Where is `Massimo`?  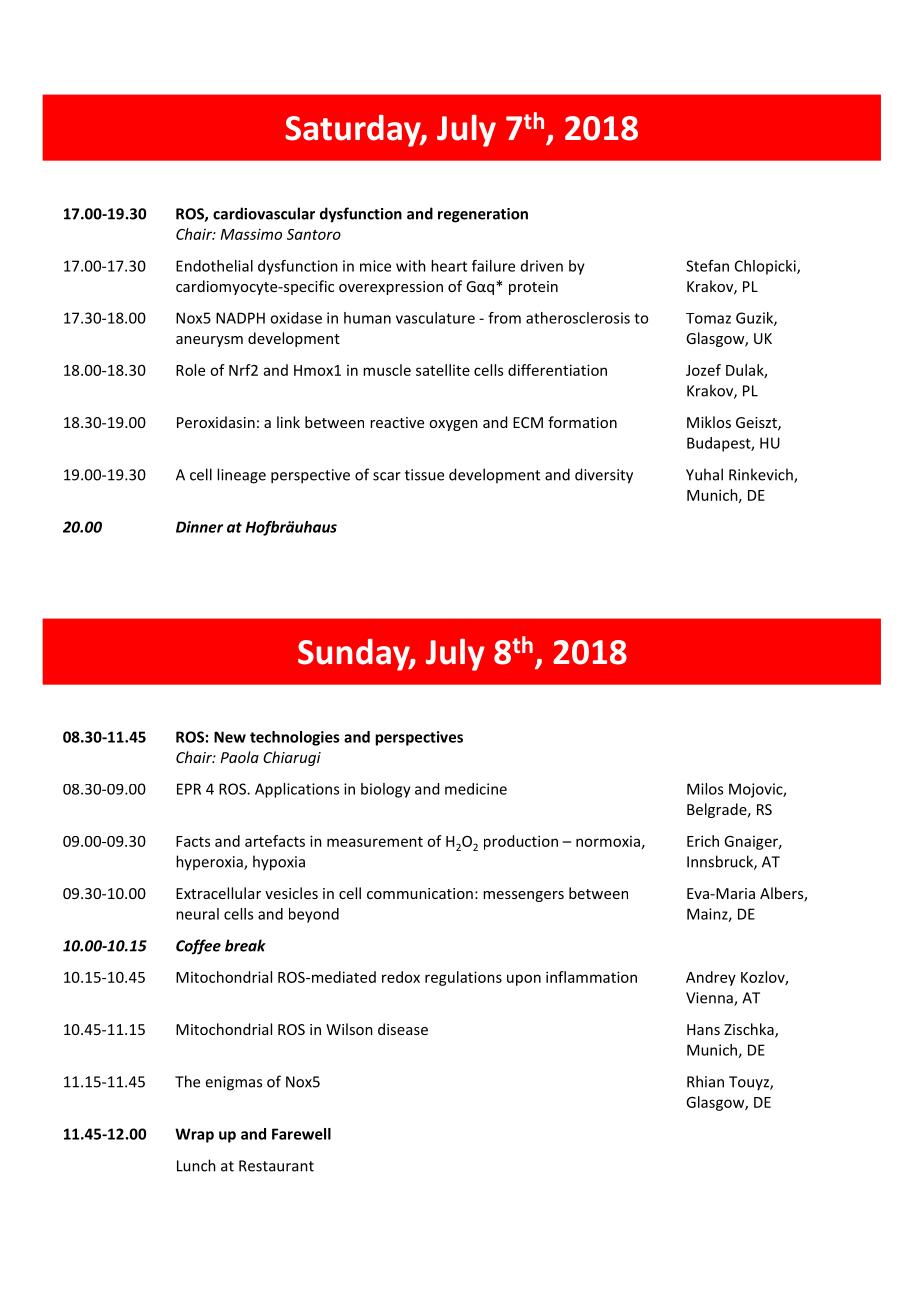
Massimo is located at coordinates (251, 234).
